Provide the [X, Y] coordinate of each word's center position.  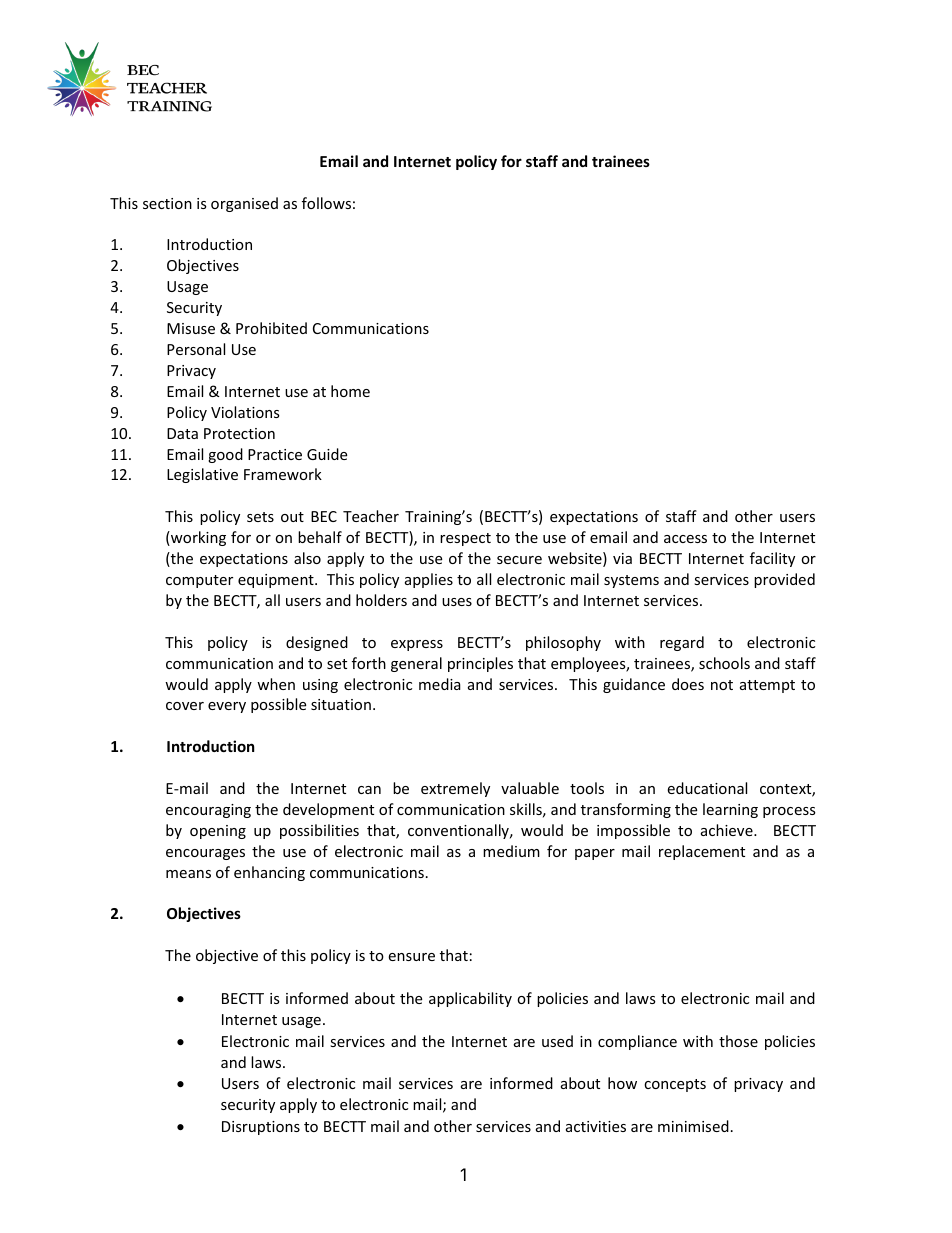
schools [724, 663]
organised [244, 204]
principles [480, 664]
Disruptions [261, 1128]
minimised [693, 1126]
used [557, 1041]
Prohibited [271, 328]
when [276, 684]
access [685, 539]
